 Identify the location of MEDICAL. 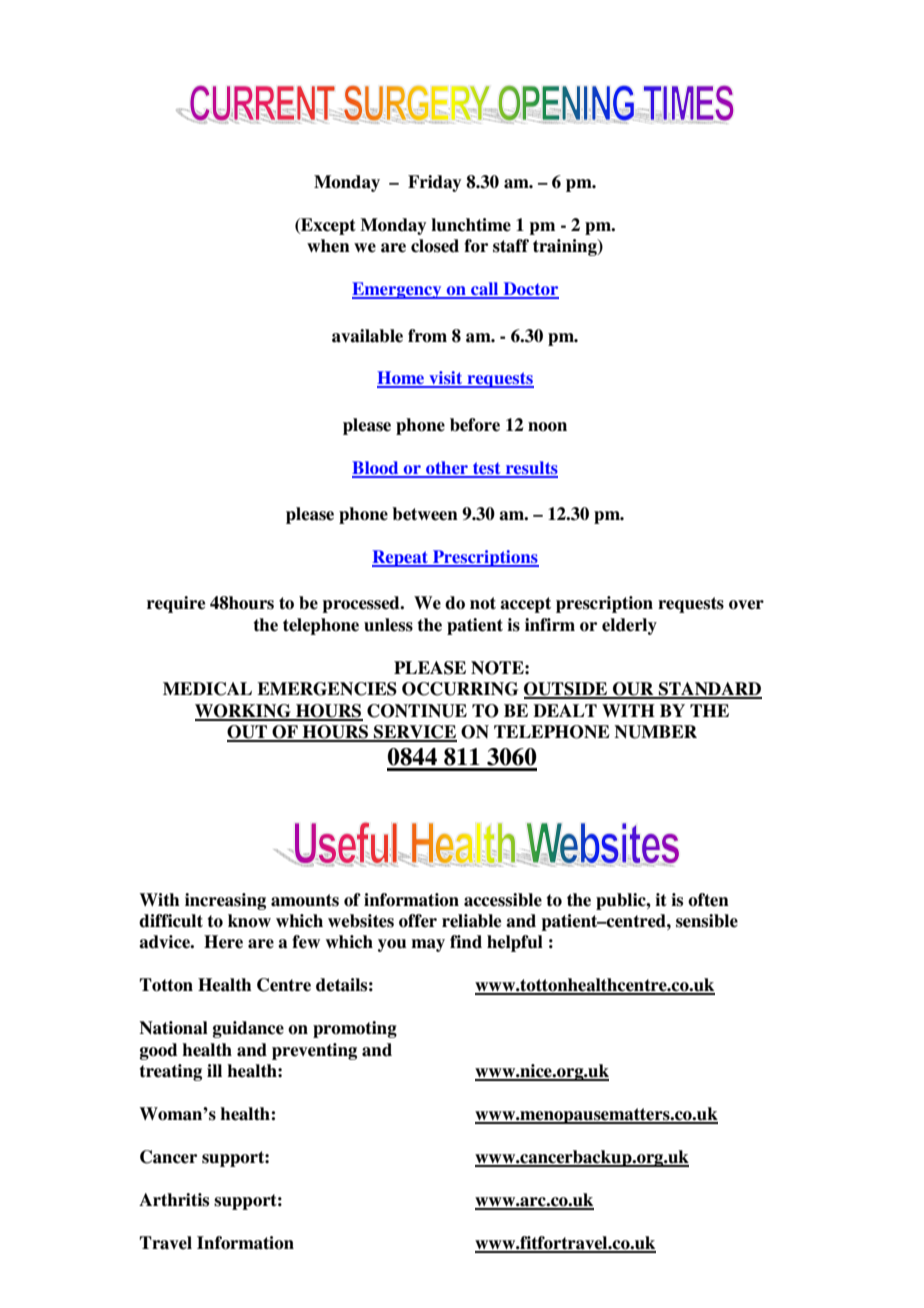
(207, 689).
